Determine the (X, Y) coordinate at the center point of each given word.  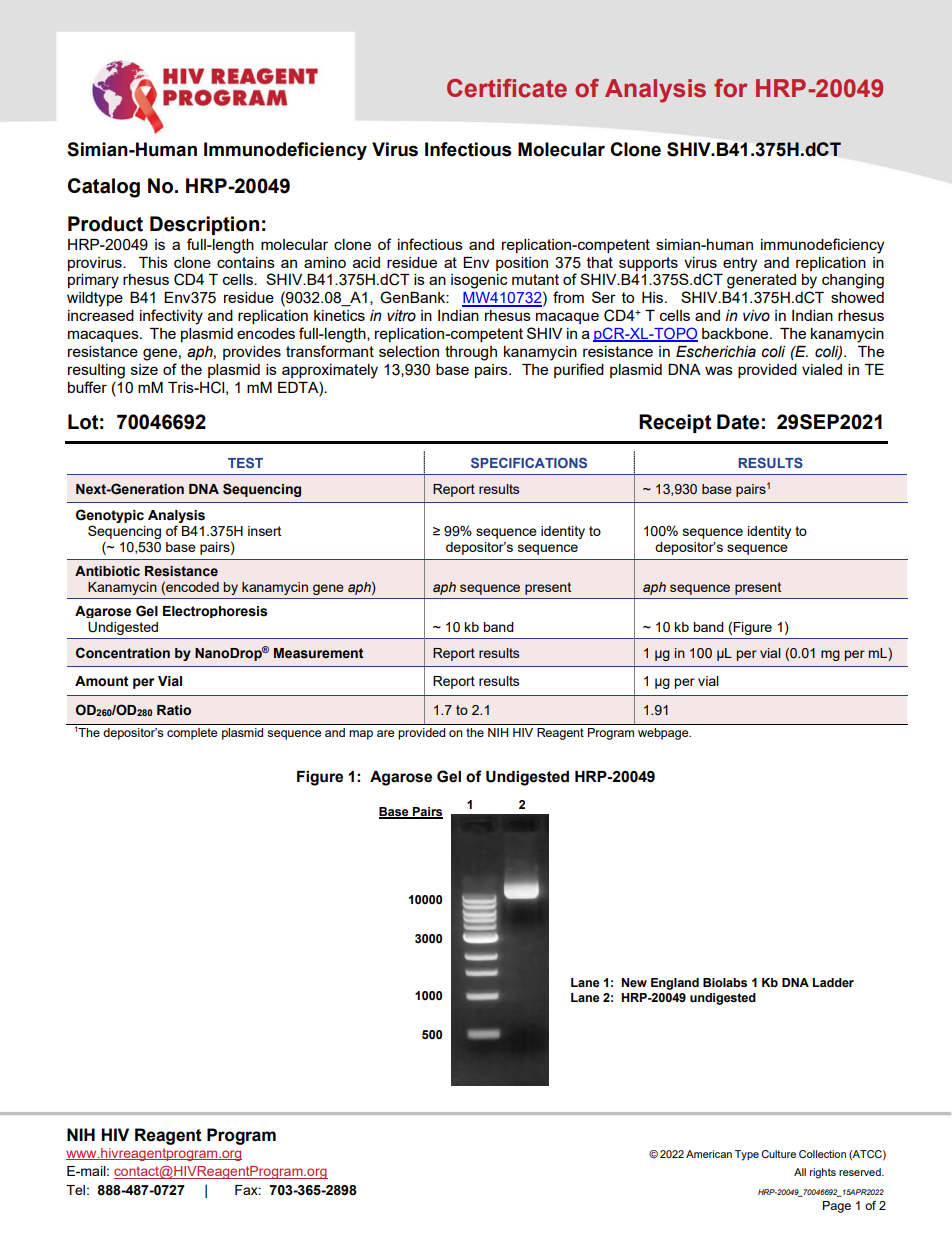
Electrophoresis (215, 612)
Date (738, 422)
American (709, 1154)
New (634, 983)
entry (740, 264)
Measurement (319, 653)
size (144, 369)
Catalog (104, 188)
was (719, 370)
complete (192, 734)
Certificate (507, 88)
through (471, 353)
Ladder (833, 983)
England (675, 984)
